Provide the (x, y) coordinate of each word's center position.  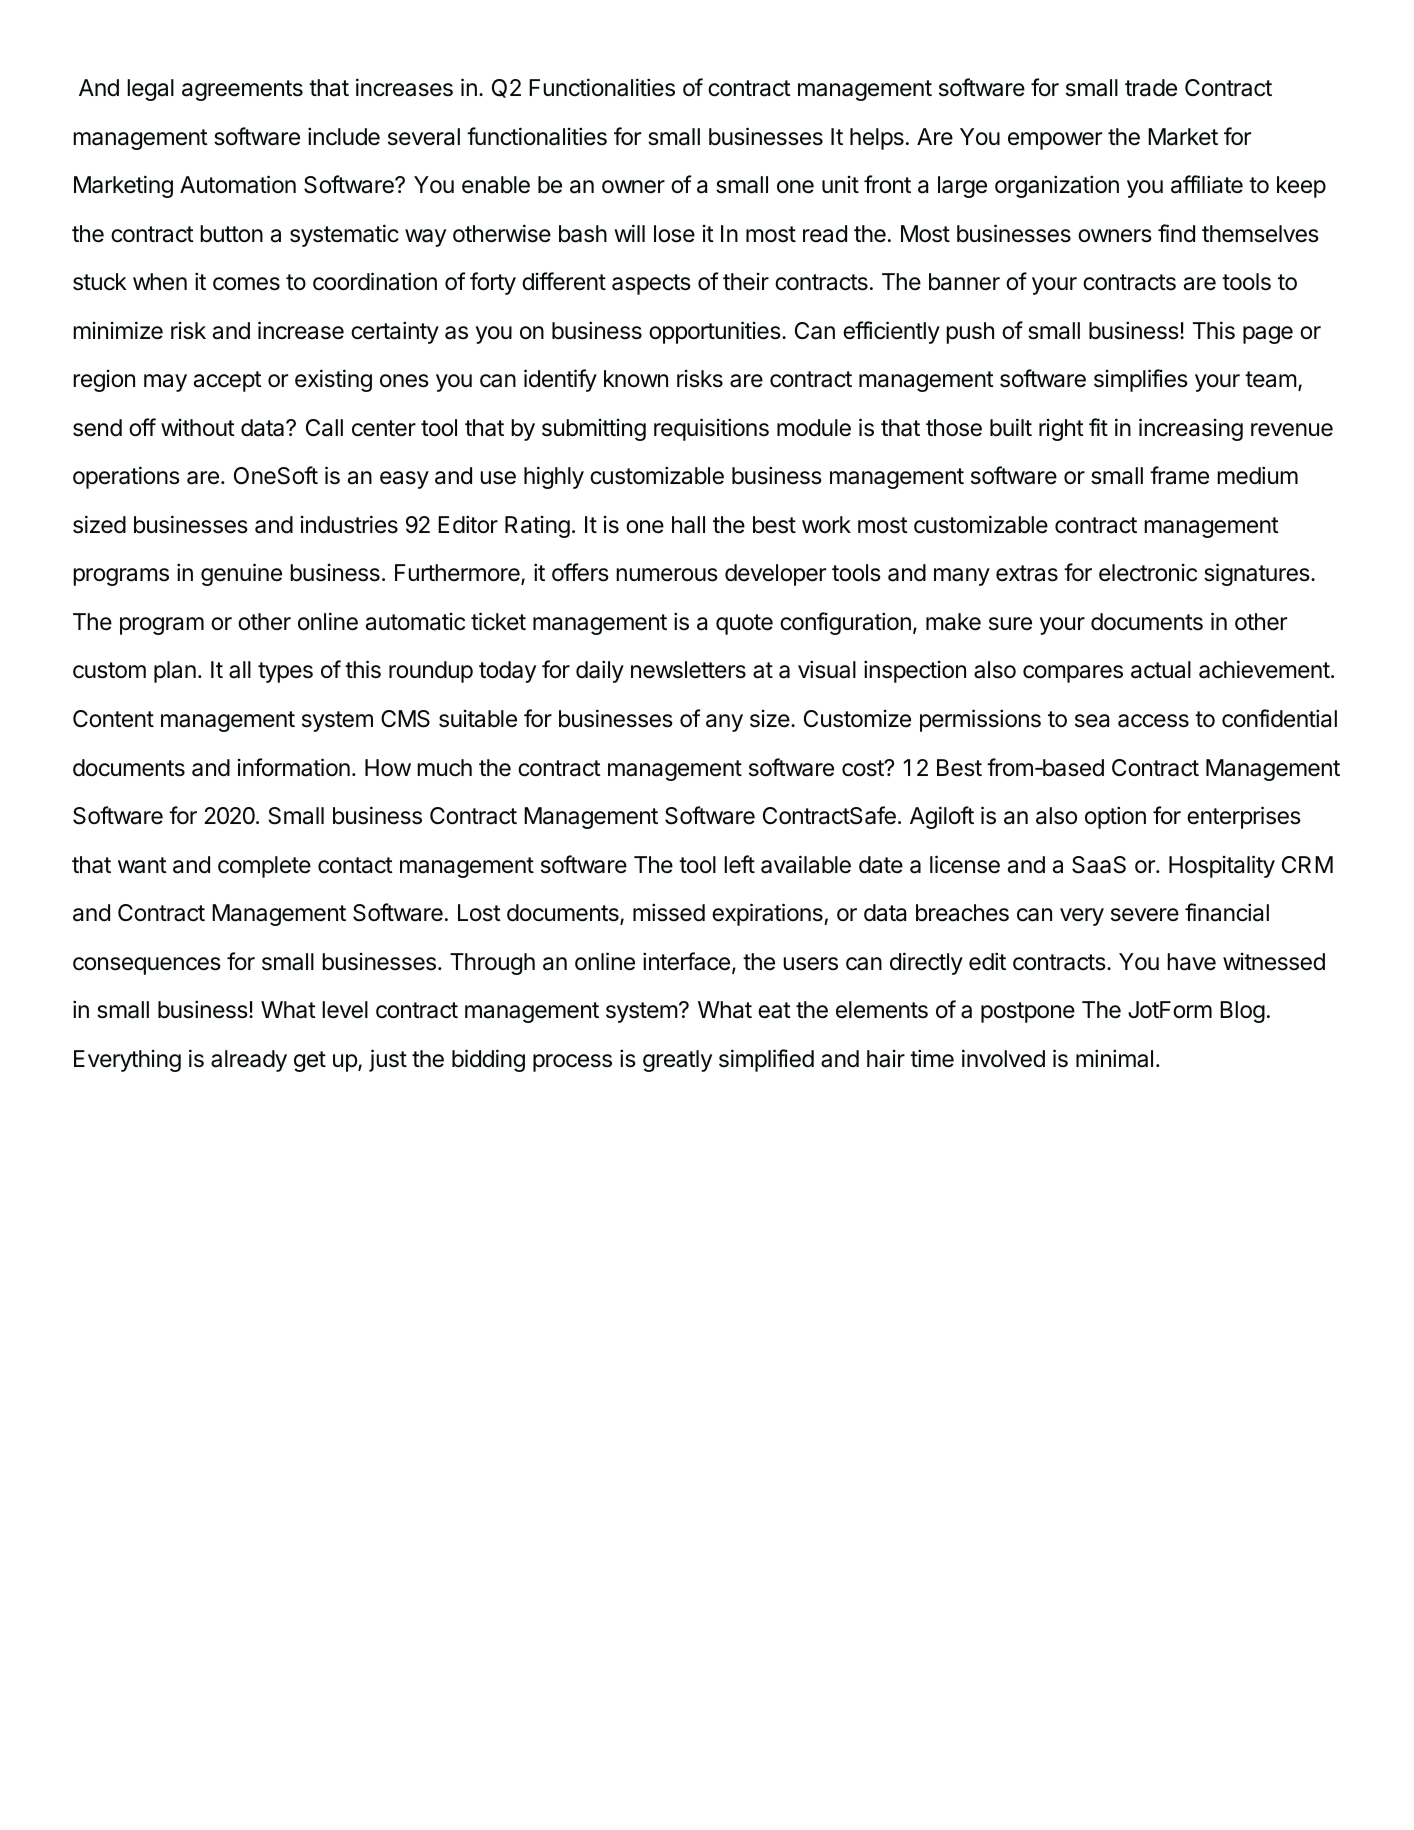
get (310, 1061)
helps (877, 139)
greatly (677, 1061)
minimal (1114, 1058)
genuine (241, 574)
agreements (242, 90)
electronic (1148, 573)
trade (1151, 88)
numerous (667, 575)
